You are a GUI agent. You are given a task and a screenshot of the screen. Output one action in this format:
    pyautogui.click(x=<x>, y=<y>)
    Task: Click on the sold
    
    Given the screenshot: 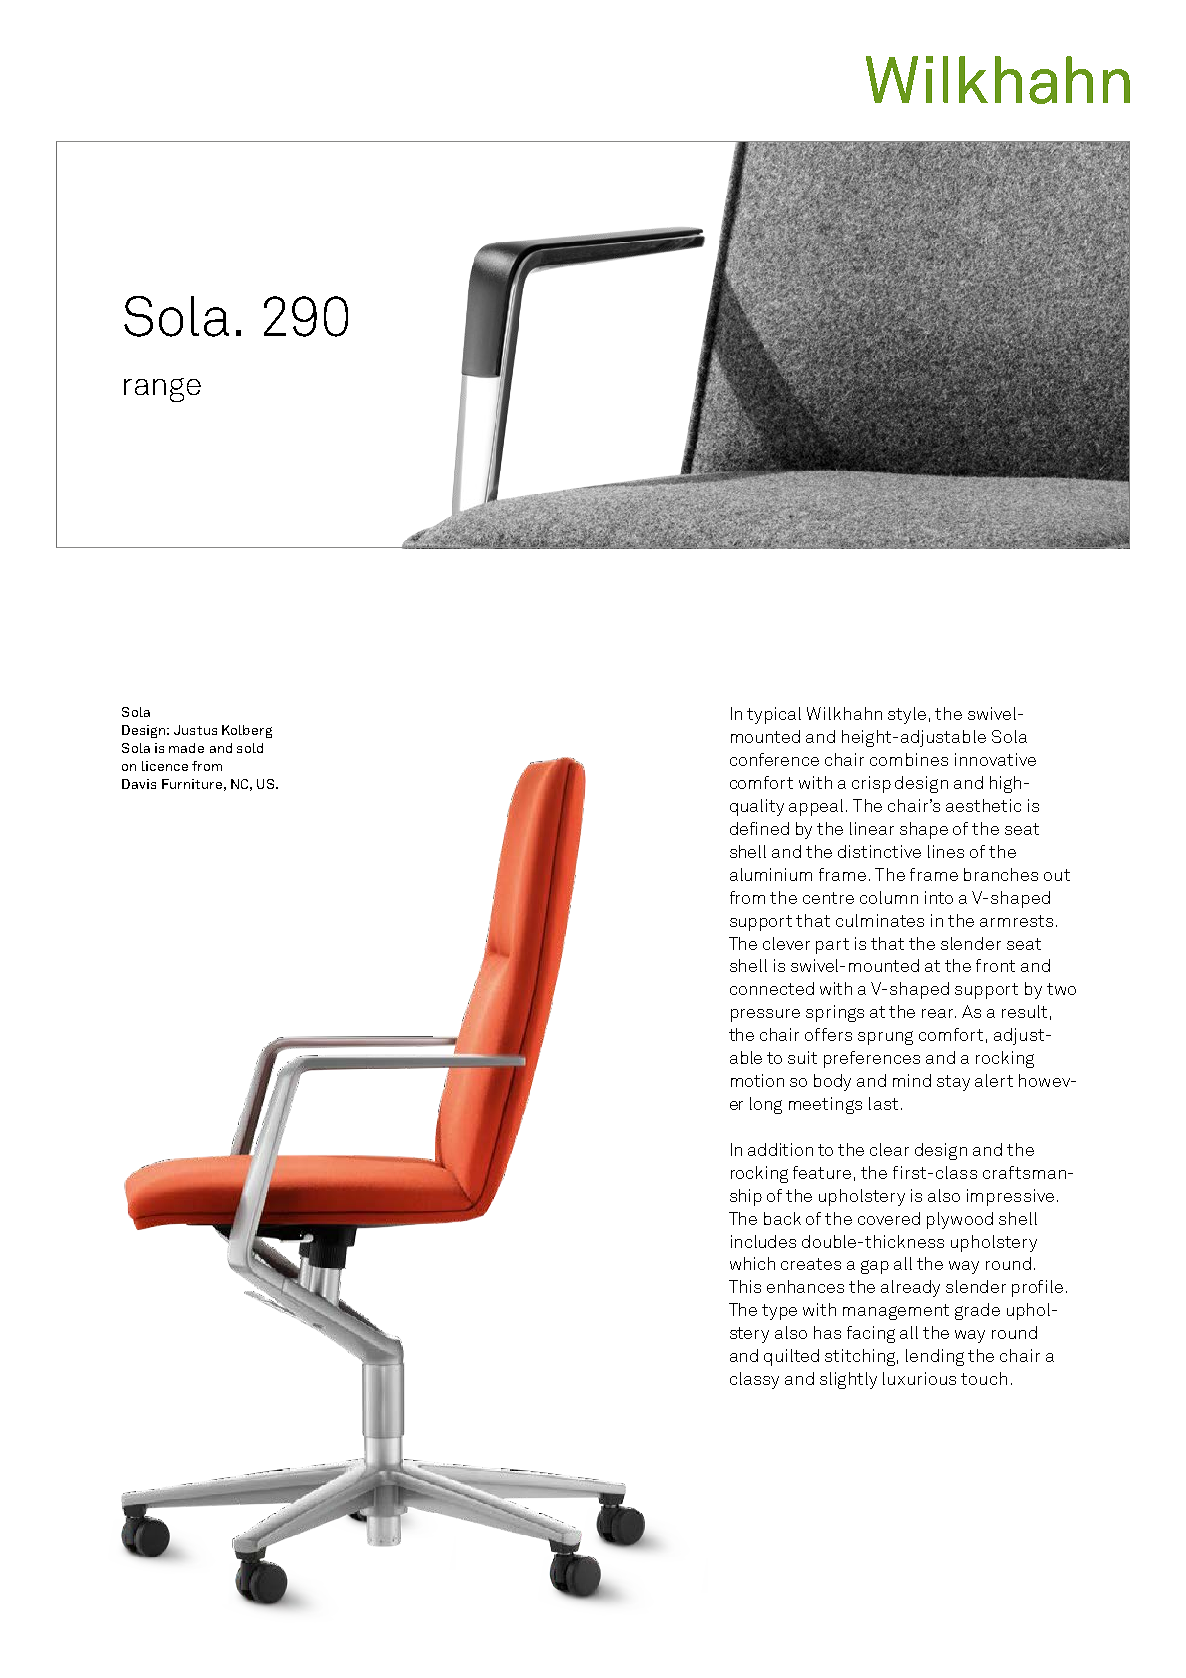 What is the action you would take?
    pyautogui.click(x=250, y=748)
